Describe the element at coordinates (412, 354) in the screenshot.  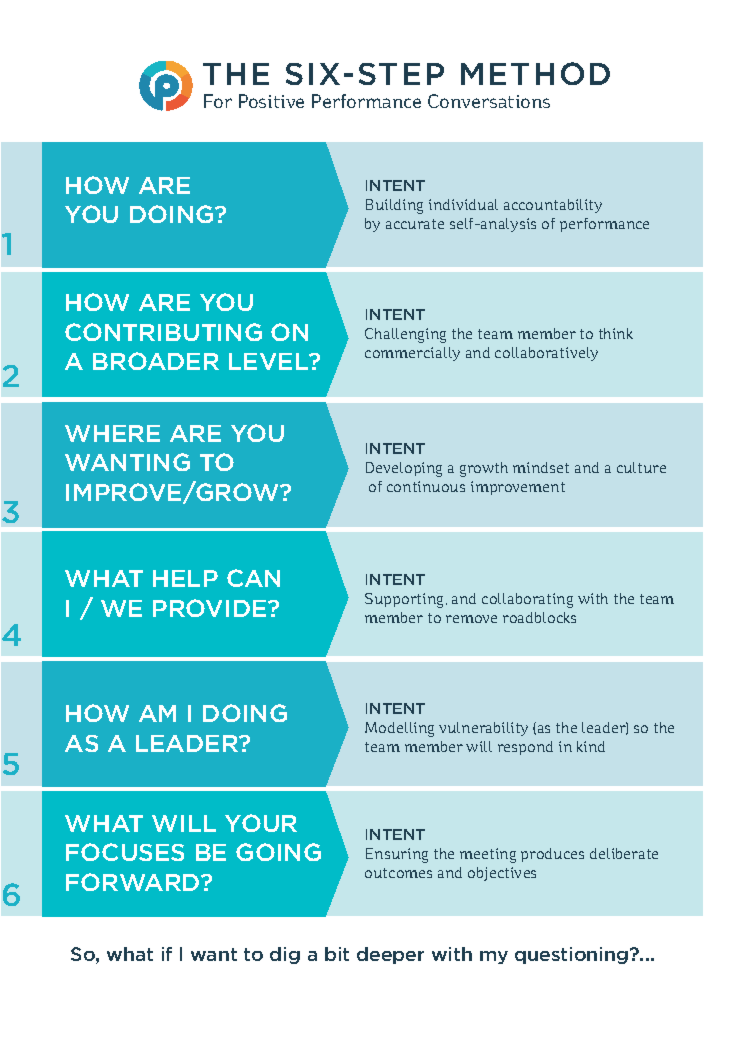
I see `commercially` at that location.
